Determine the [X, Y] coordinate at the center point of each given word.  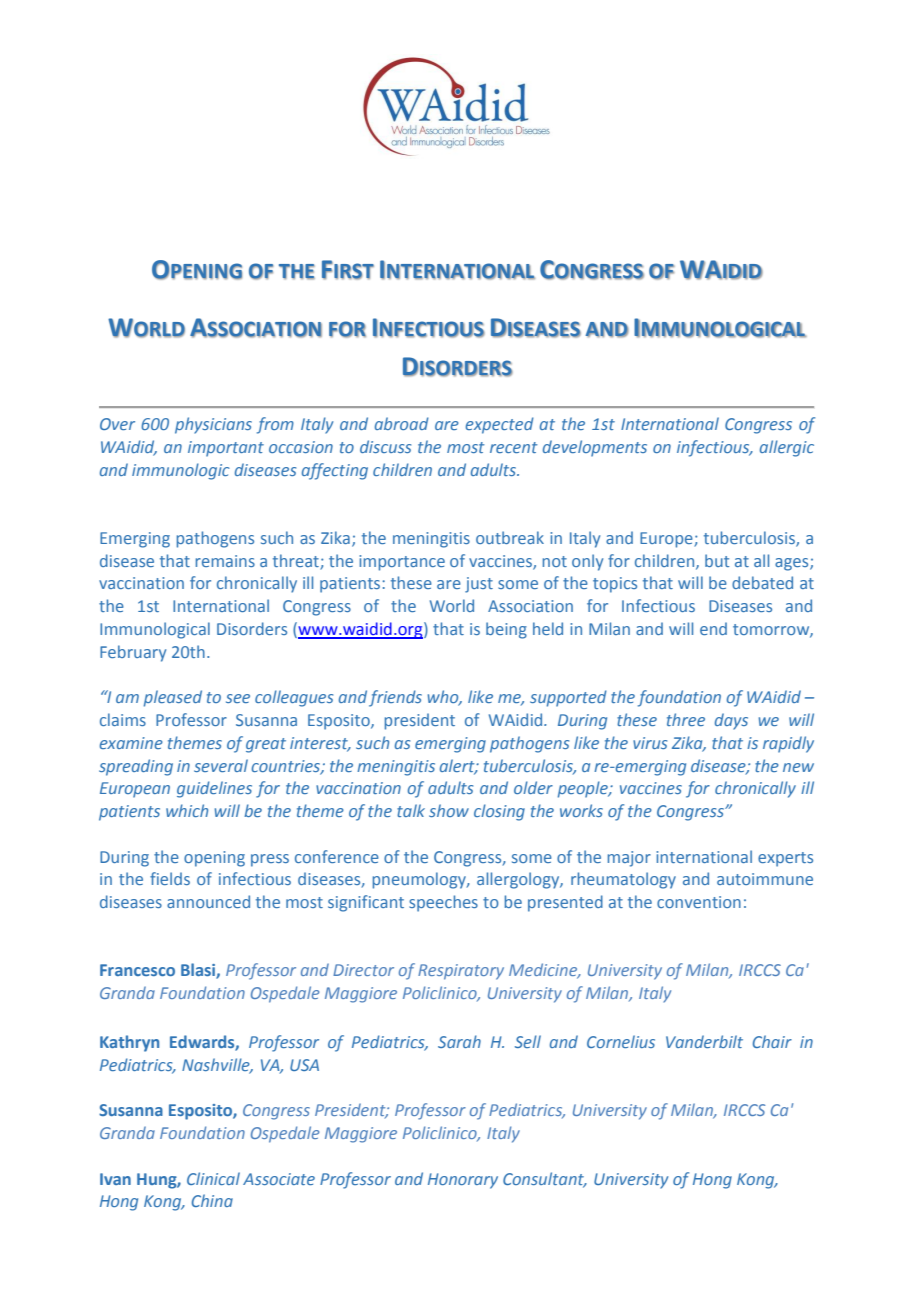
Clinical [213, 1178]
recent [514, 447]
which [187, 810]
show [449, 810]
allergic [787, 448]
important [226, 449]
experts [785, 859]
